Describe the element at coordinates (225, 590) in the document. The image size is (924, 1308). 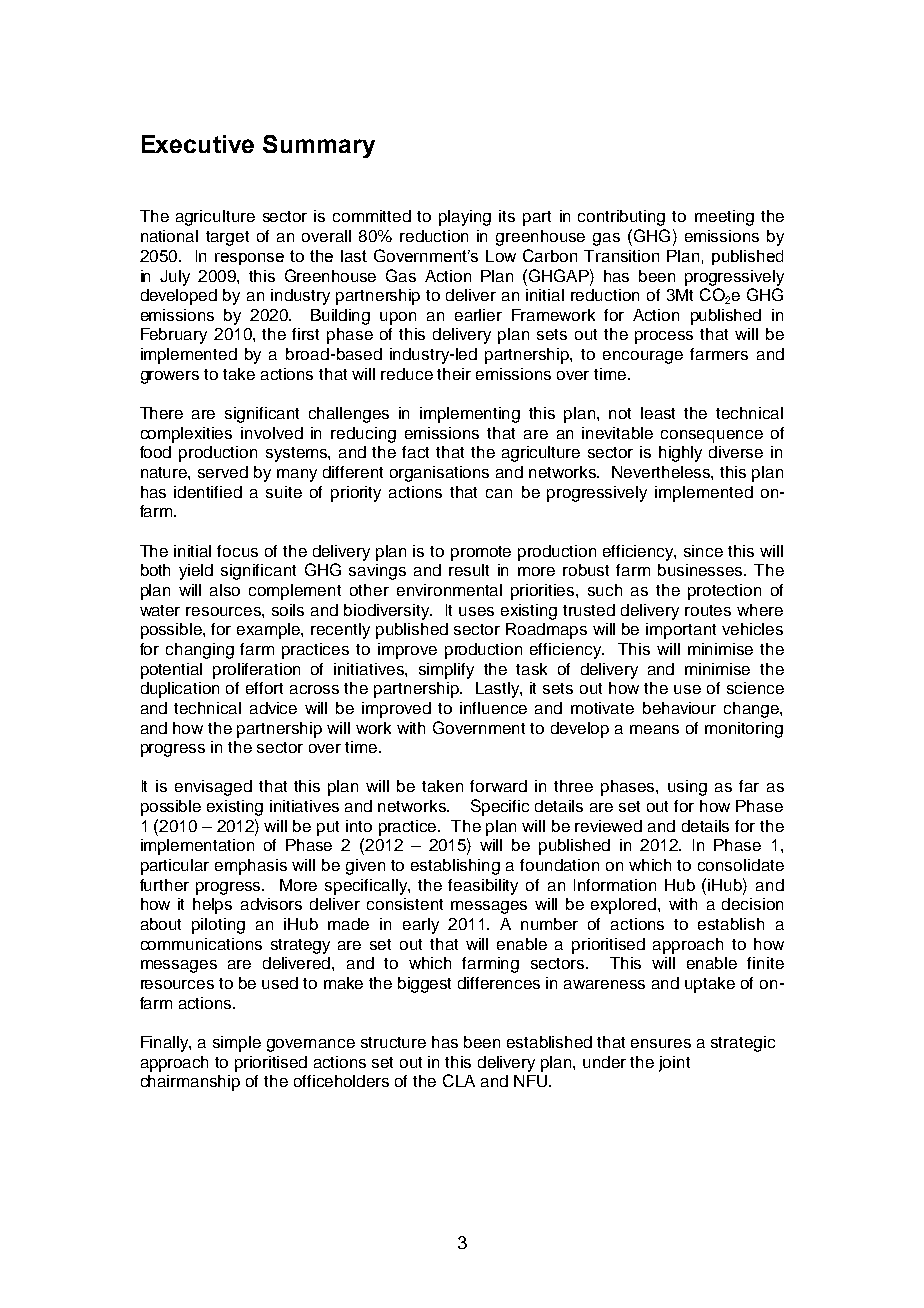
I see `also` at that location.
